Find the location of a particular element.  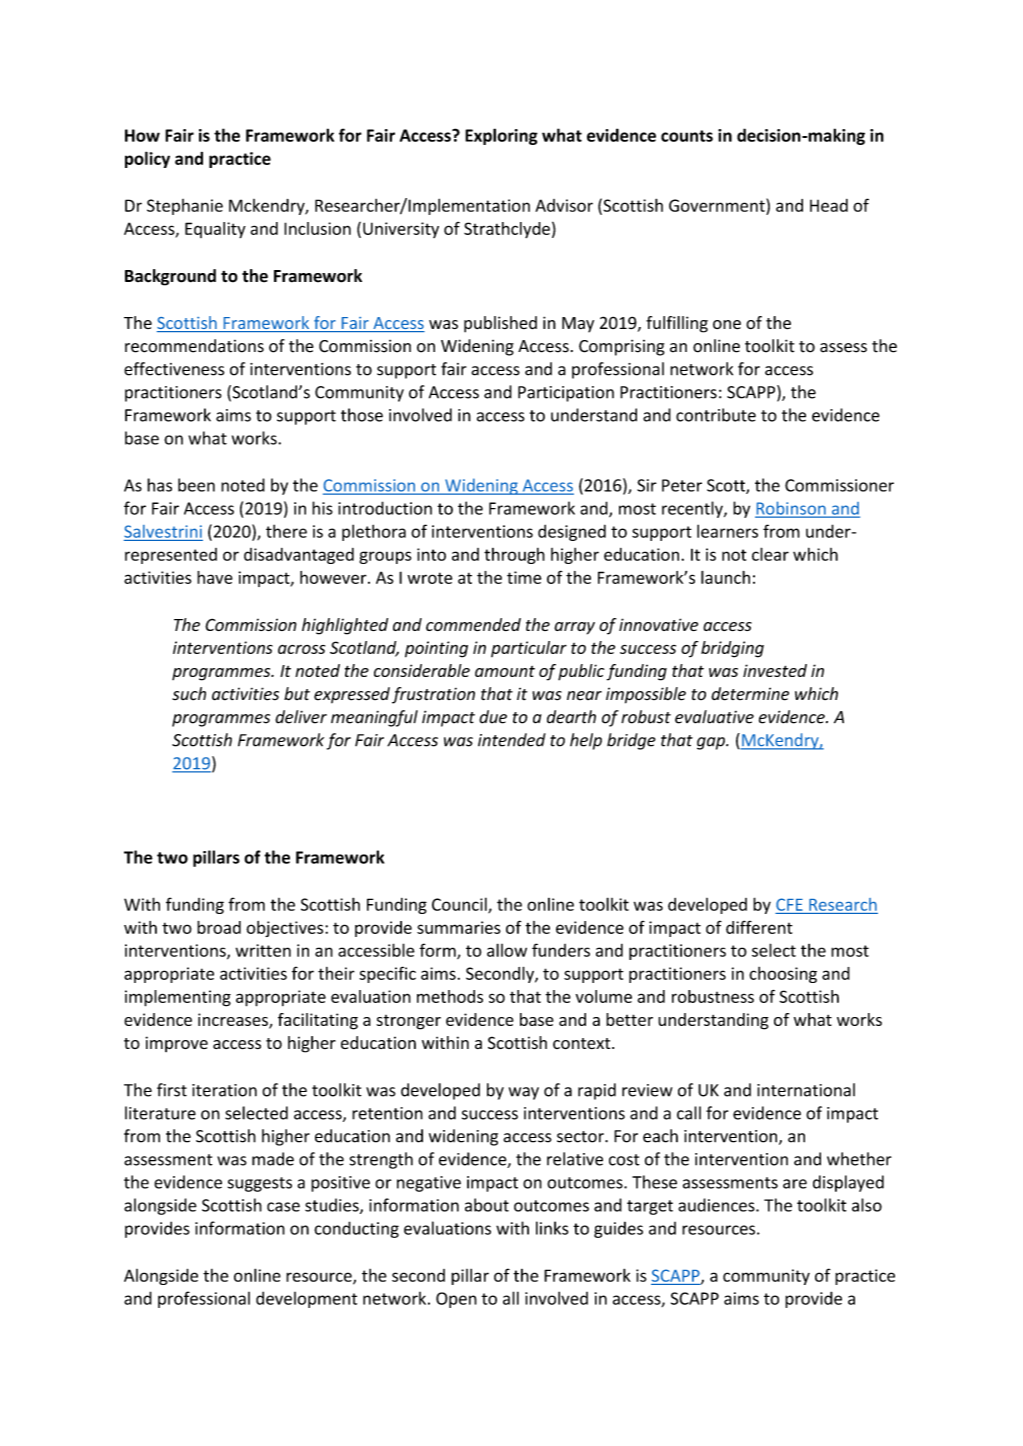

development is located at coordinates (306, 1299).
